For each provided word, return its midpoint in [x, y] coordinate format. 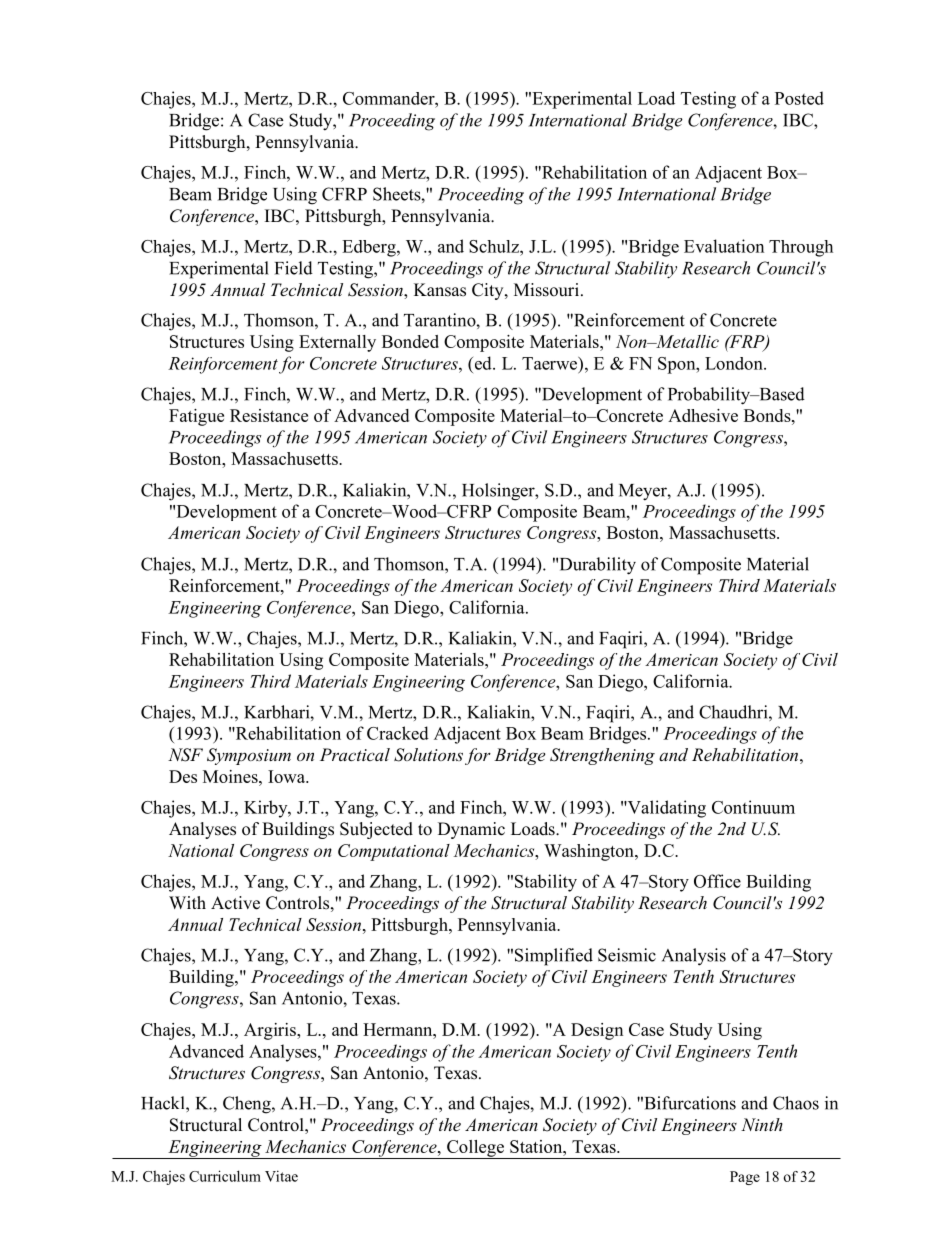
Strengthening [602, 756]
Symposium [249, 756]
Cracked [398, 733]
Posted [799, 98]
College [475, 1149]
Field [294, 268]
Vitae [281, 1176]
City [489, 291]
